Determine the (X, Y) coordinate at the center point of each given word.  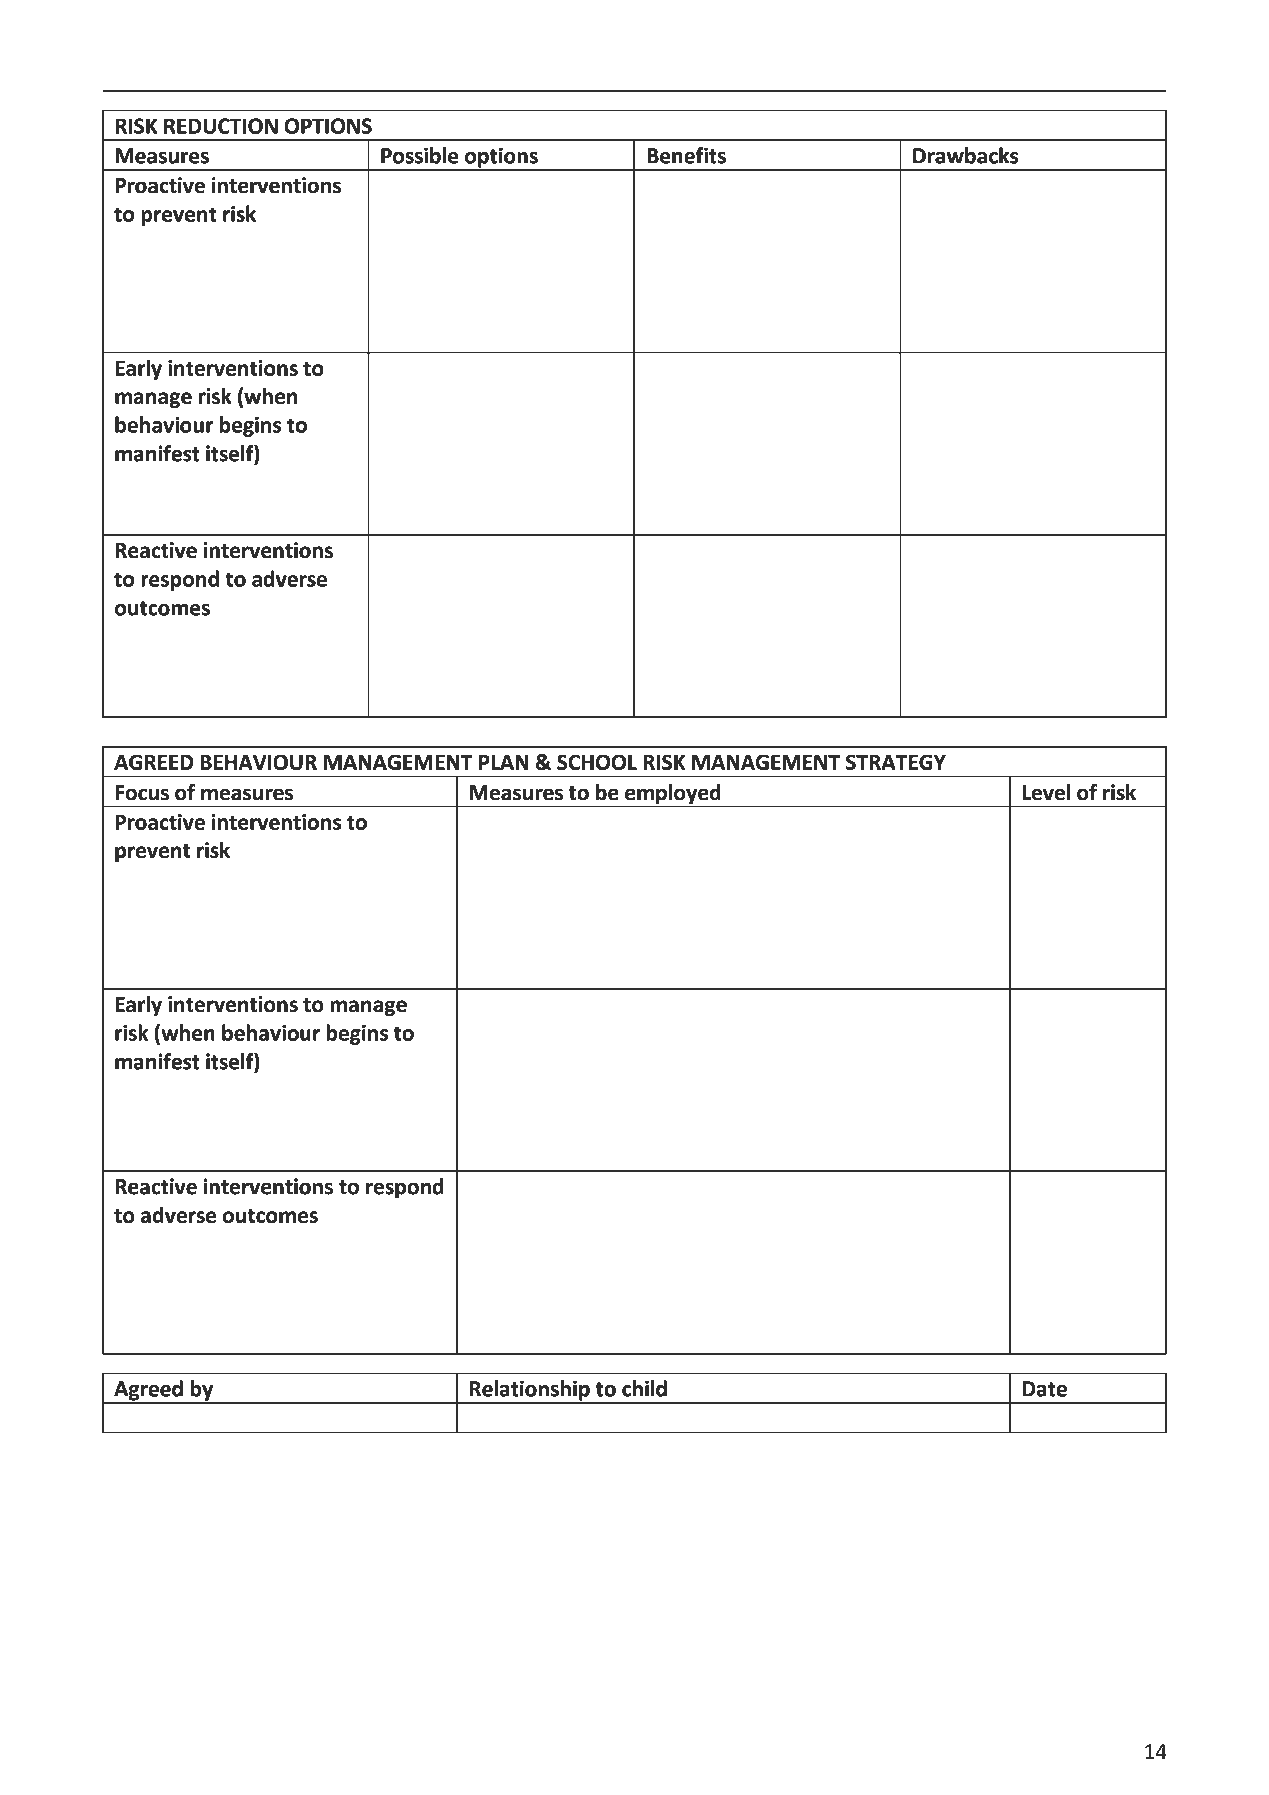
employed (673, 795)
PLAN (503, 762)
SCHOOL (597, 762)
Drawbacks (965, 155)
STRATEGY (896, 762)
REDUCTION (221, 126)
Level (1046, 792)
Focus (142, 793)
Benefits (686, 155)
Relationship (530, 1391)
